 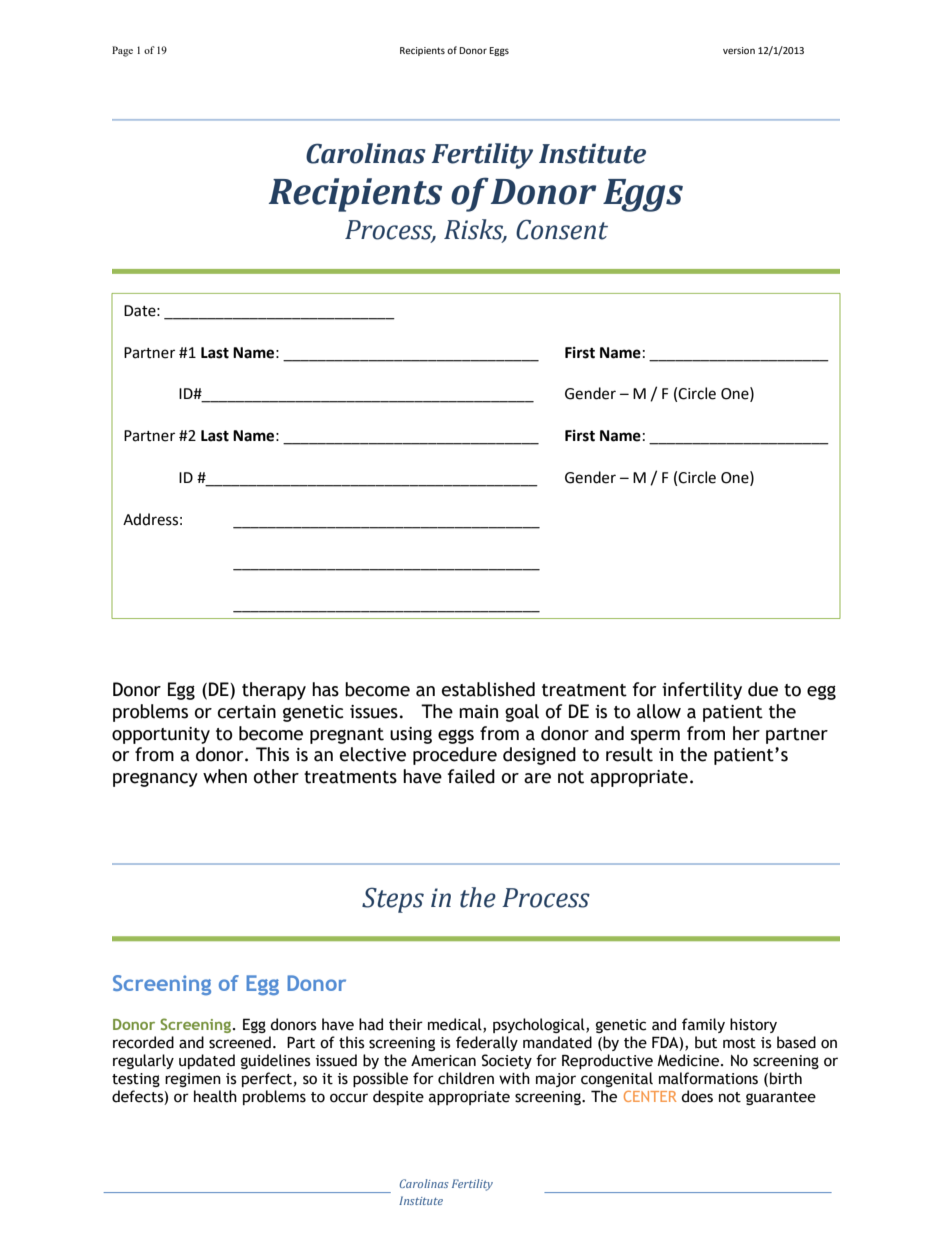 I want to click on Consent, so click(x=562, y=229).
